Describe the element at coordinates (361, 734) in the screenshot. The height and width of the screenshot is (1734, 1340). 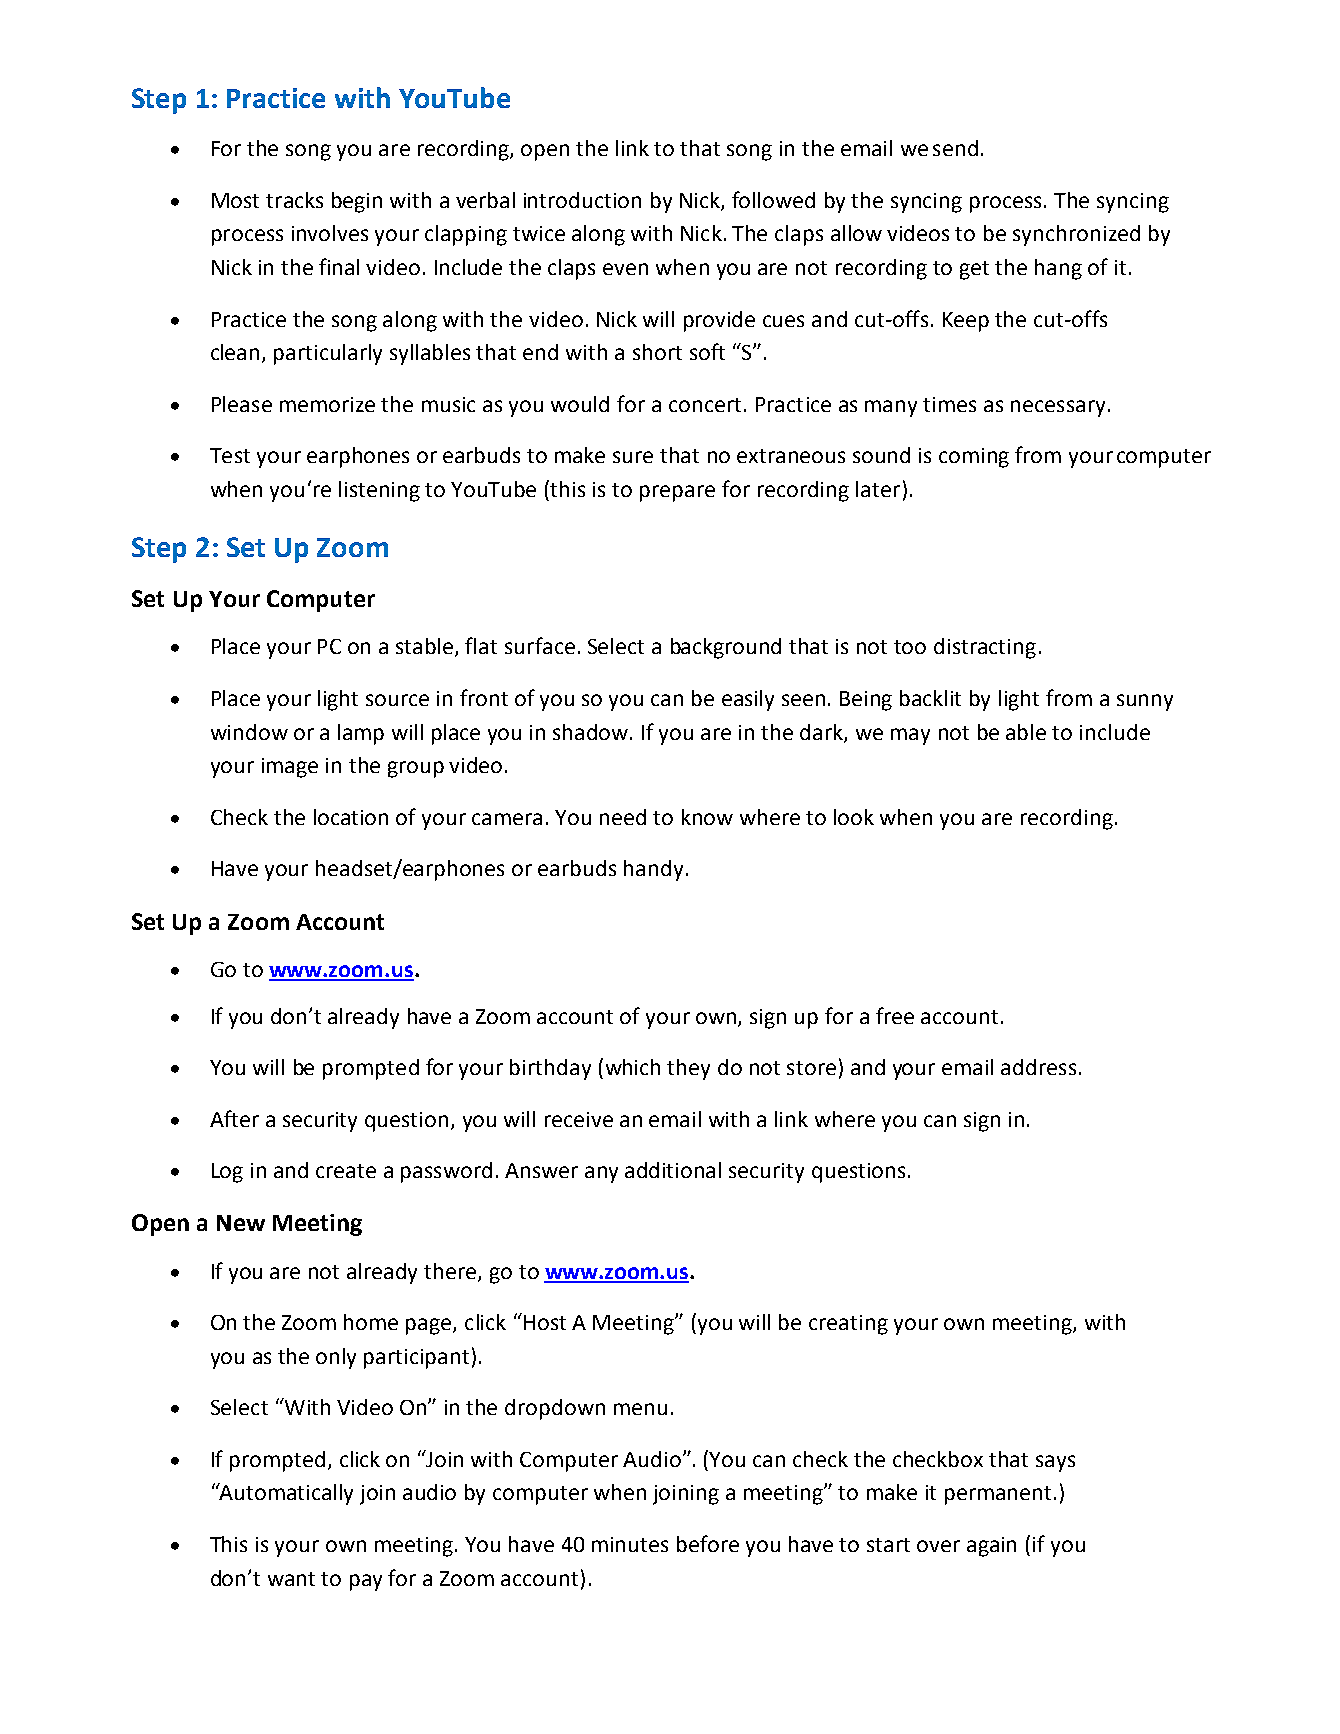
I see `lamp` at that location.
